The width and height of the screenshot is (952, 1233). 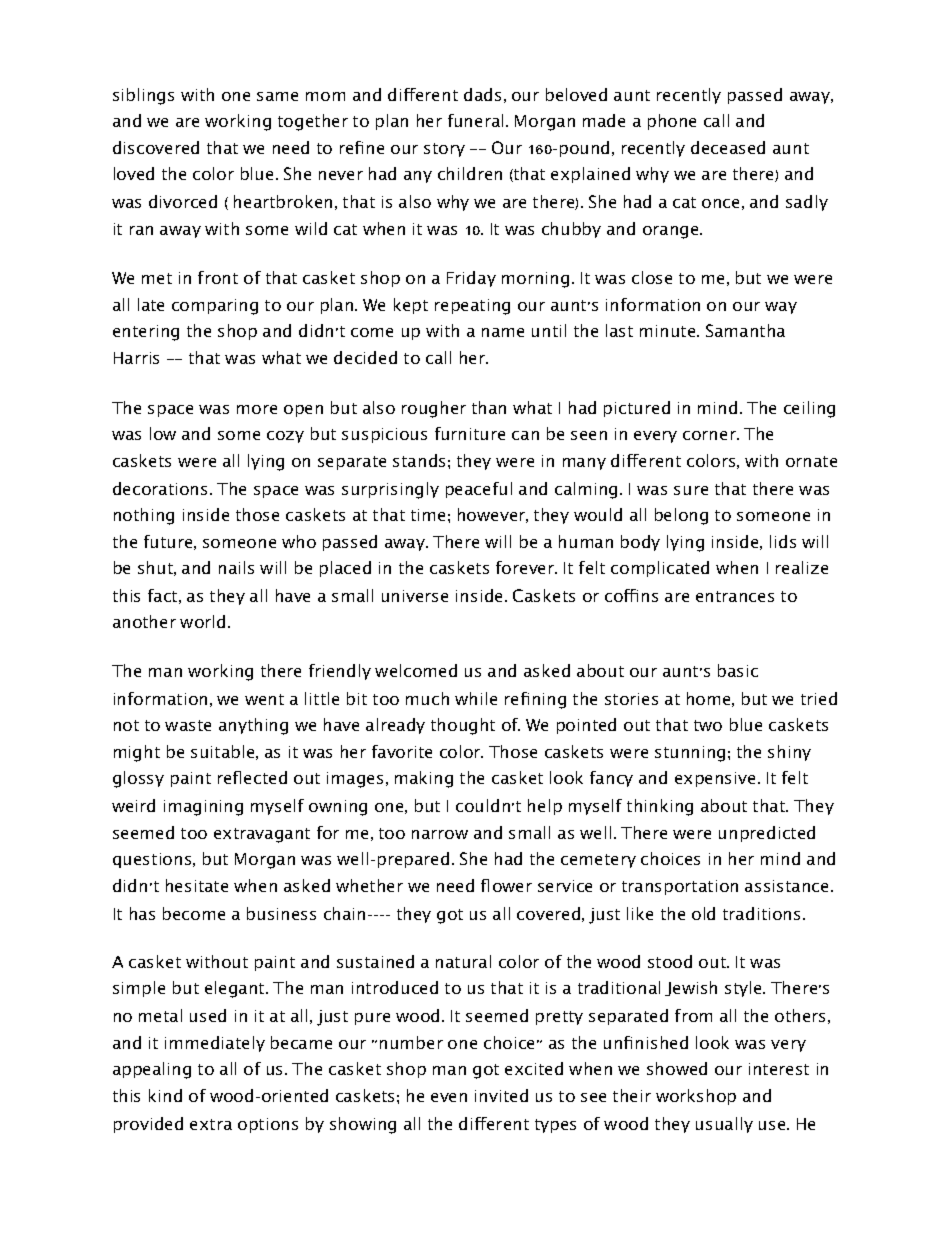 I want to click on more, so click(x=257, y=409).
